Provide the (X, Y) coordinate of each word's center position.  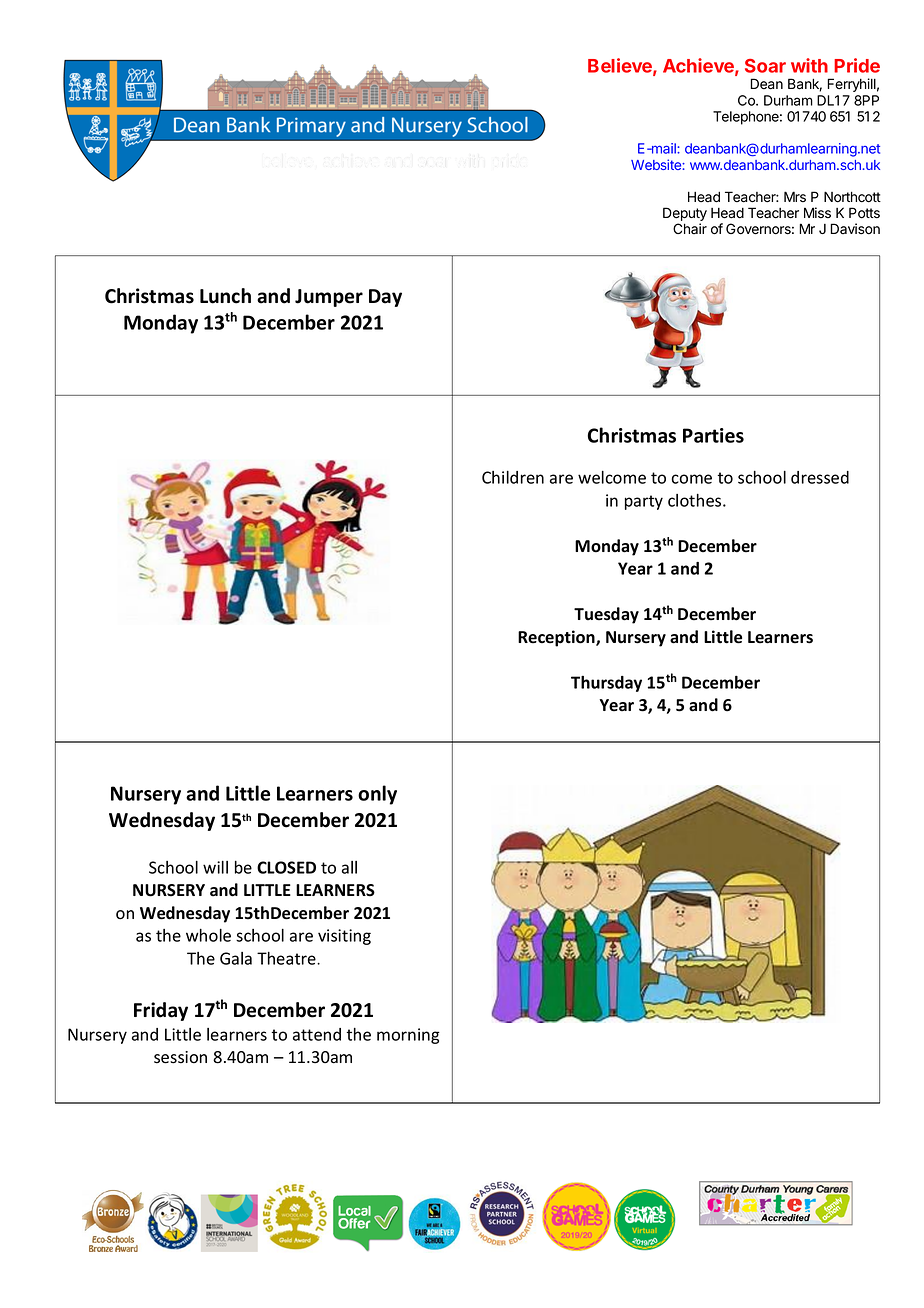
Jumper (329, 298)
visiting (344, 937)
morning (408, 1036)
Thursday (606, 684)
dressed (820, 477)
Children (513, 477)
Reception (557, 638)
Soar (765, 66)
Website (657, 164)
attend (317, 1034)
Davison (855, 229)
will (215, 867)
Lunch (225, 296)
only (377, 795)
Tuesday (606, 615)
